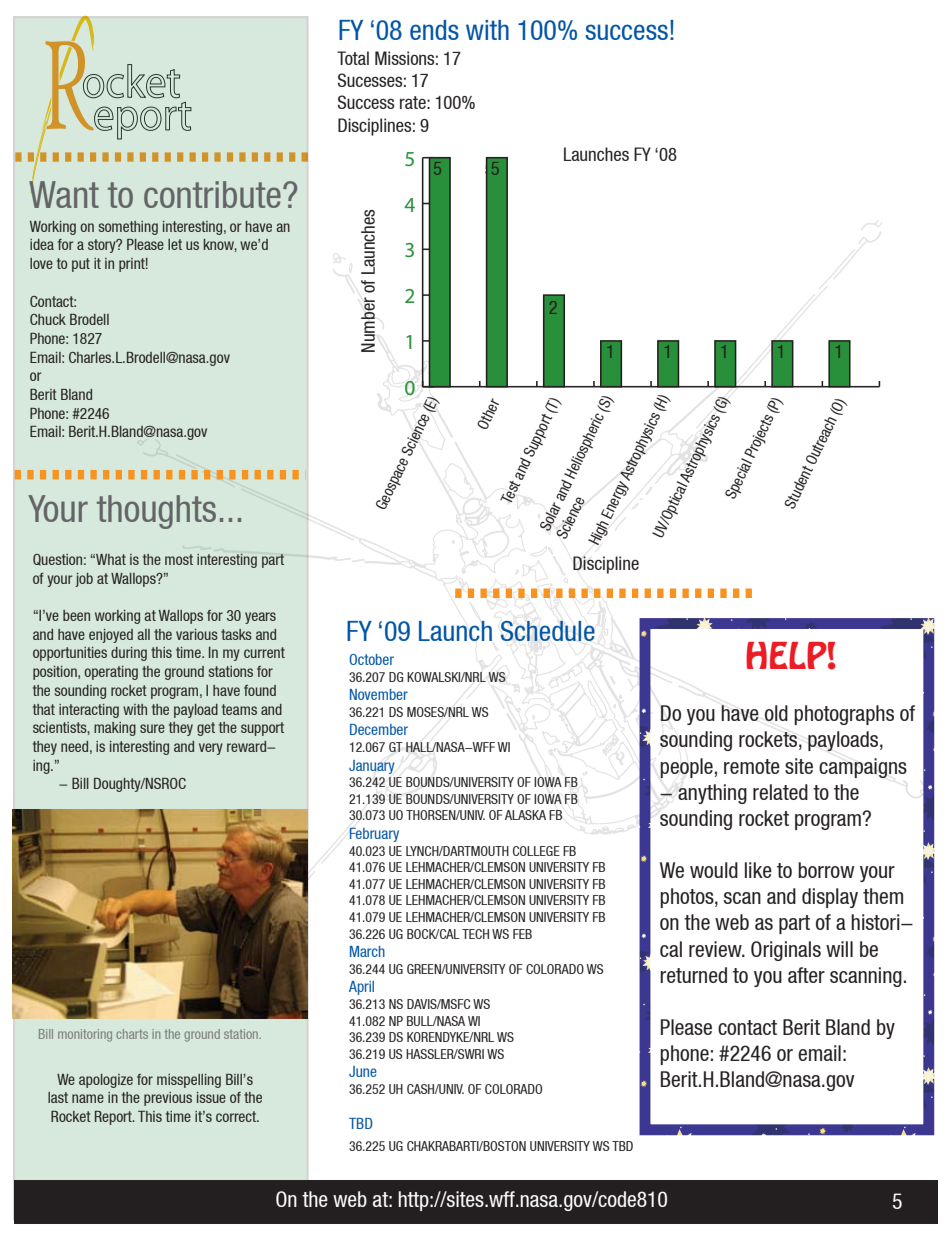 Image resolution: width=952 pixels, height=1233 pixels. I want to click on Schedule, so click(548, 631).
